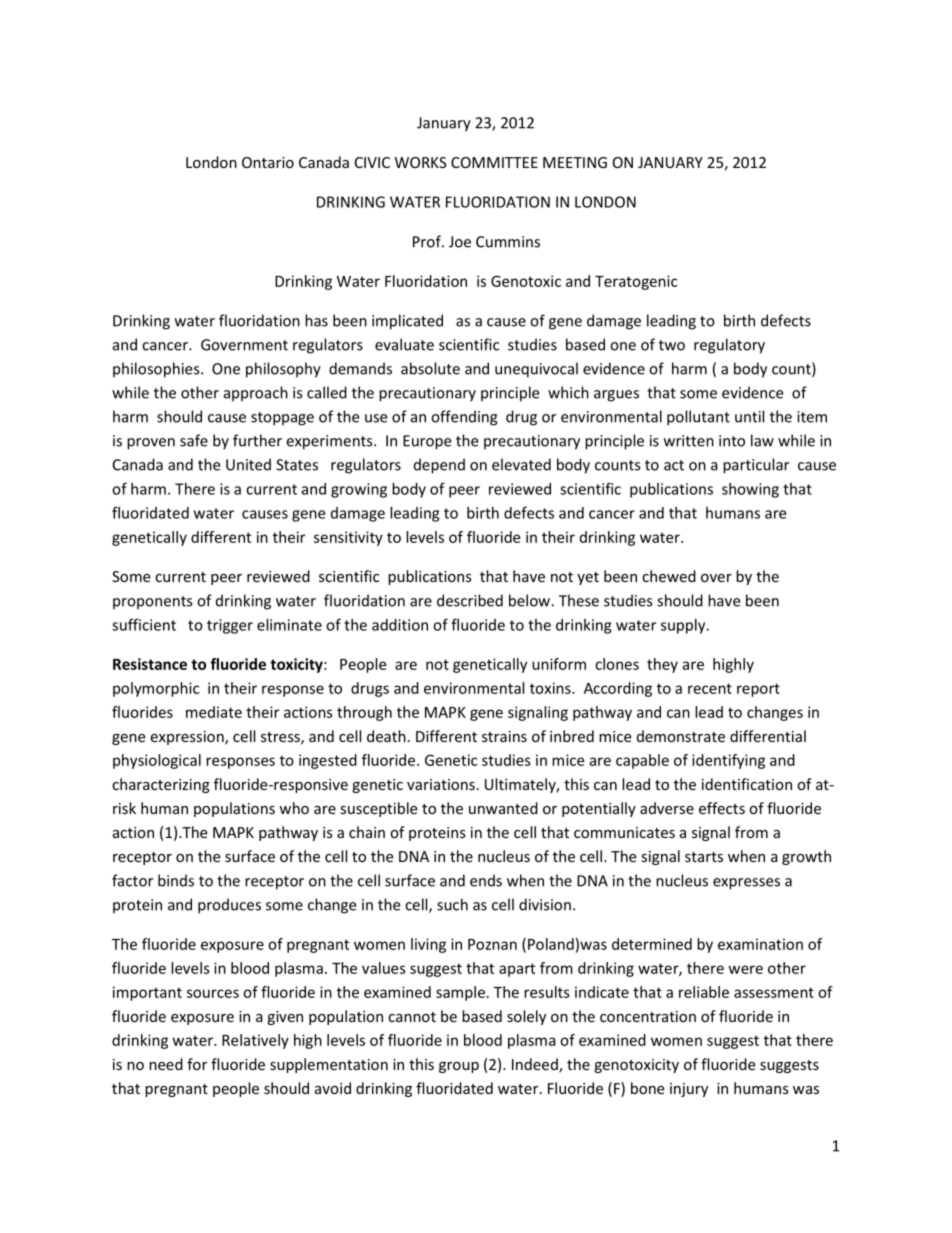  I want to click on need, so click(166, 1064).
